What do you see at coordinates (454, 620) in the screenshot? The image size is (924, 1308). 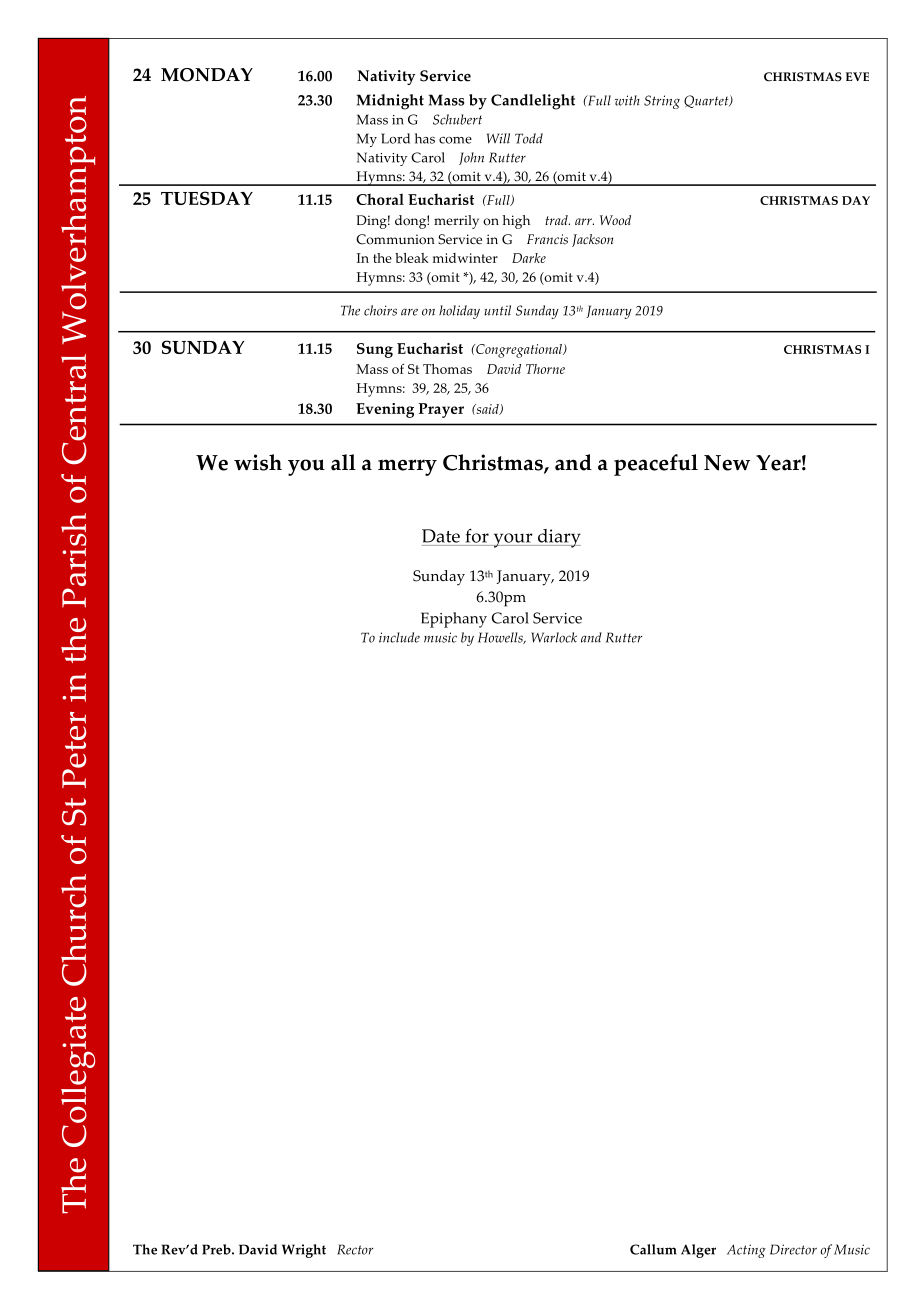 I see `Epiphany` at bounding box center [454, 620].
